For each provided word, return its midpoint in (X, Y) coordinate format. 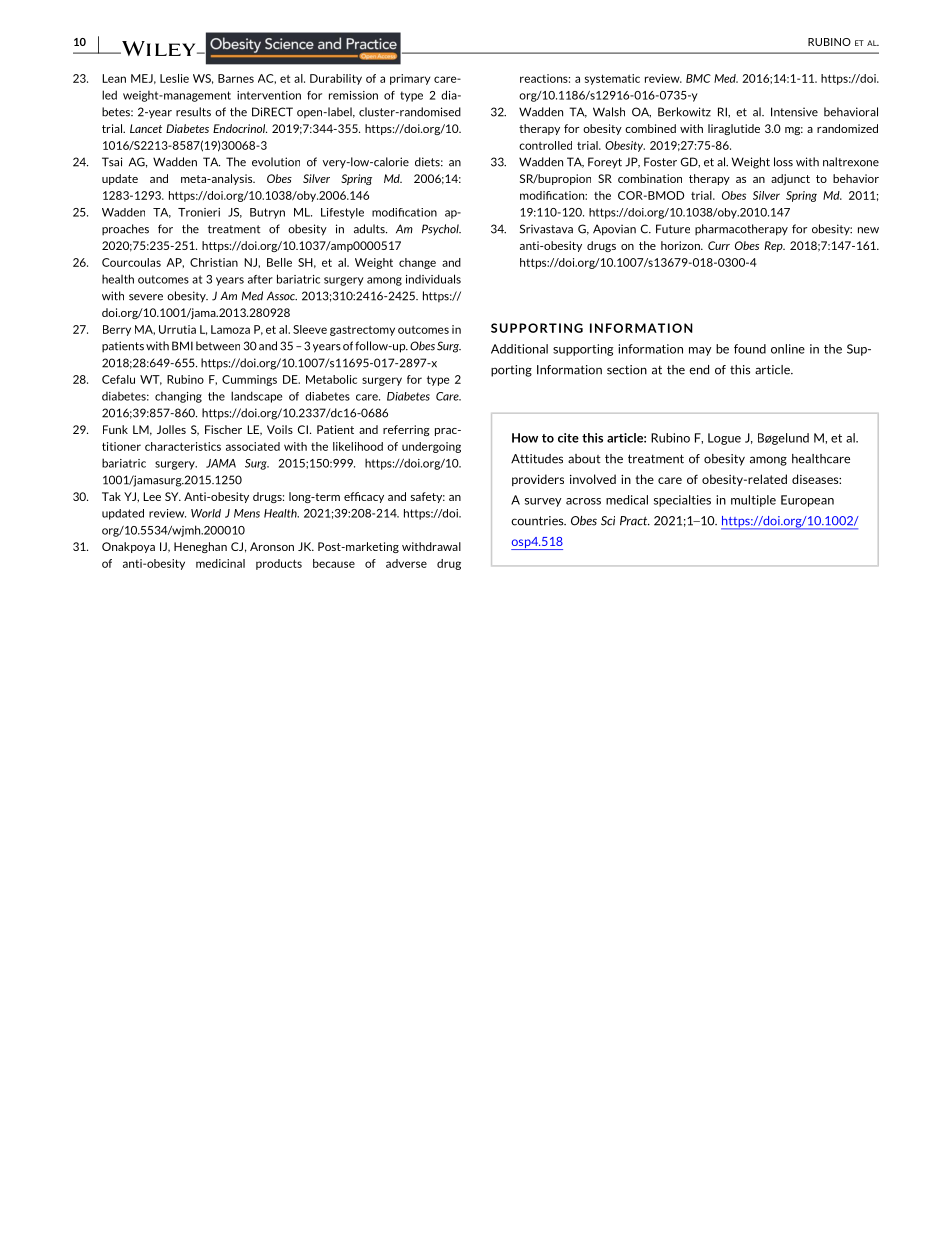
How (525, 438)
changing (178, 397)
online (788, 349)
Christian (214, 262)
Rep (774, 246)
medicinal (220, 563)
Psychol (441, 229)
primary (410, 79)
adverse (406, 563)
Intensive (794, 112)
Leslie (174, 78)
